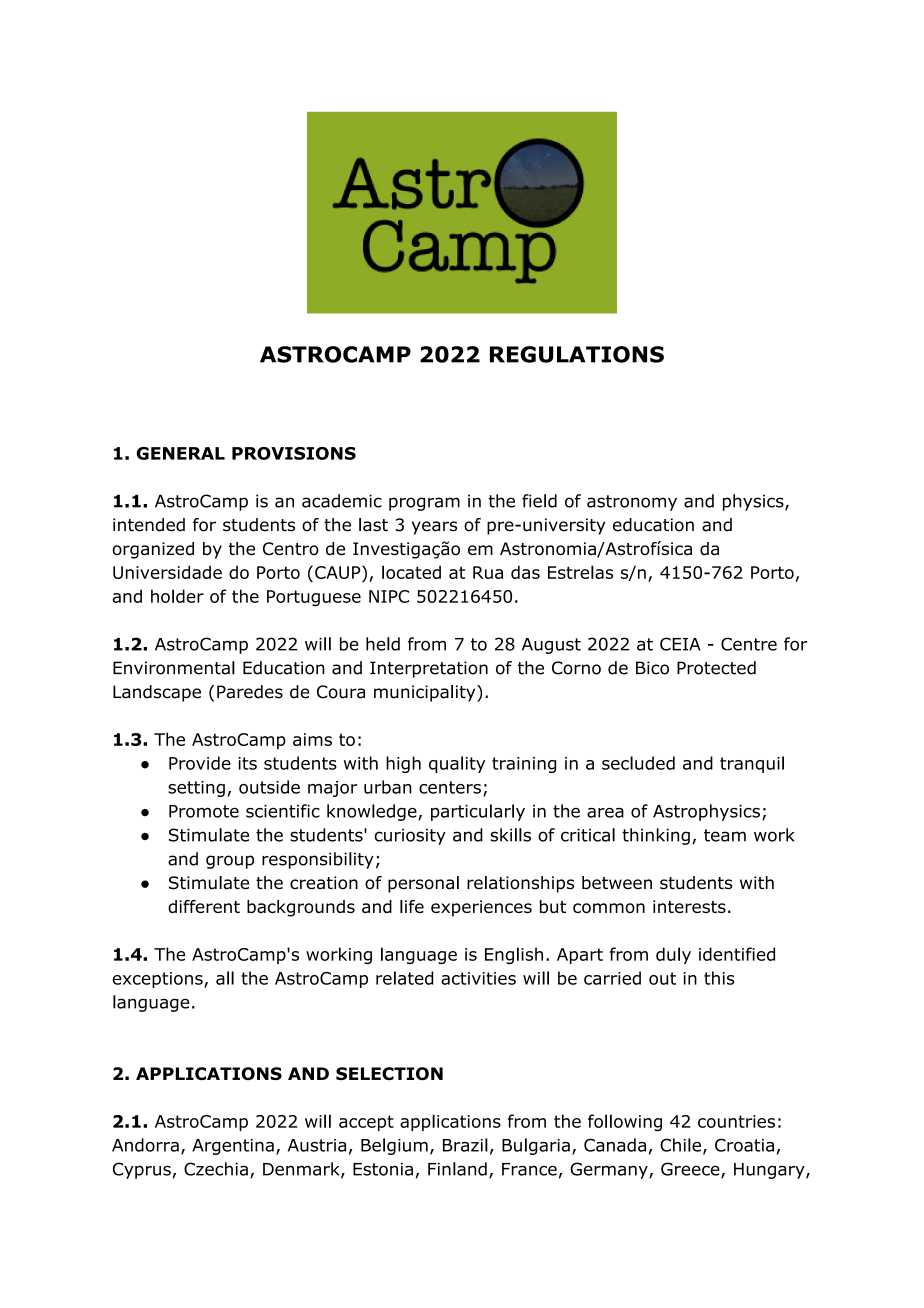 The height and width of the image is (1308, 924). Describe the element at coordinates (181, 453) in the image. I see `GENERAL` at that location.
